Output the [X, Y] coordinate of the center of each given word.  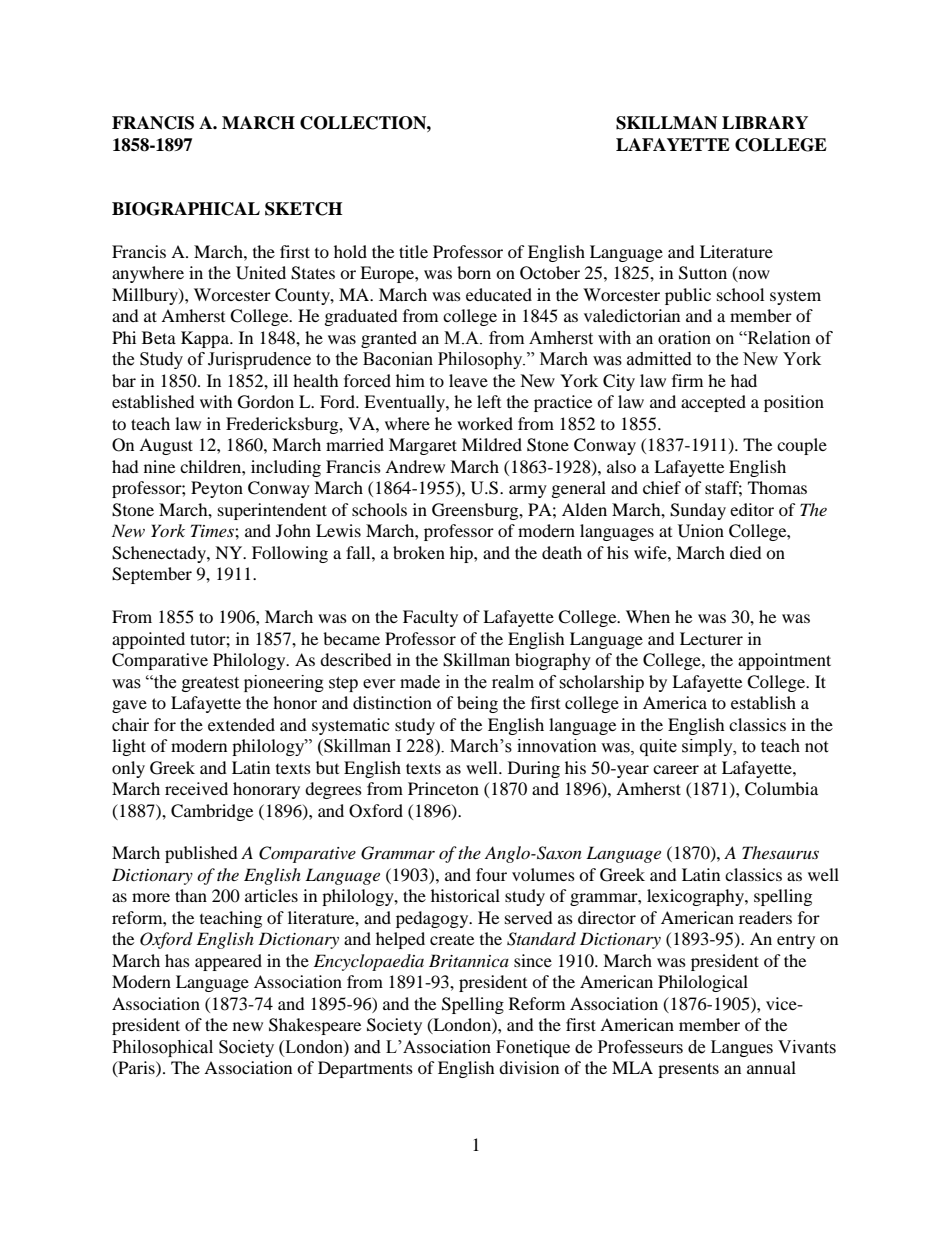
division [529, 1067]
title [413, 251]
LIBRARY [765, 122]
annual [771, 1067]
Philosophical [162, 1048]
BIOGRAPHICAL [186, 209]
